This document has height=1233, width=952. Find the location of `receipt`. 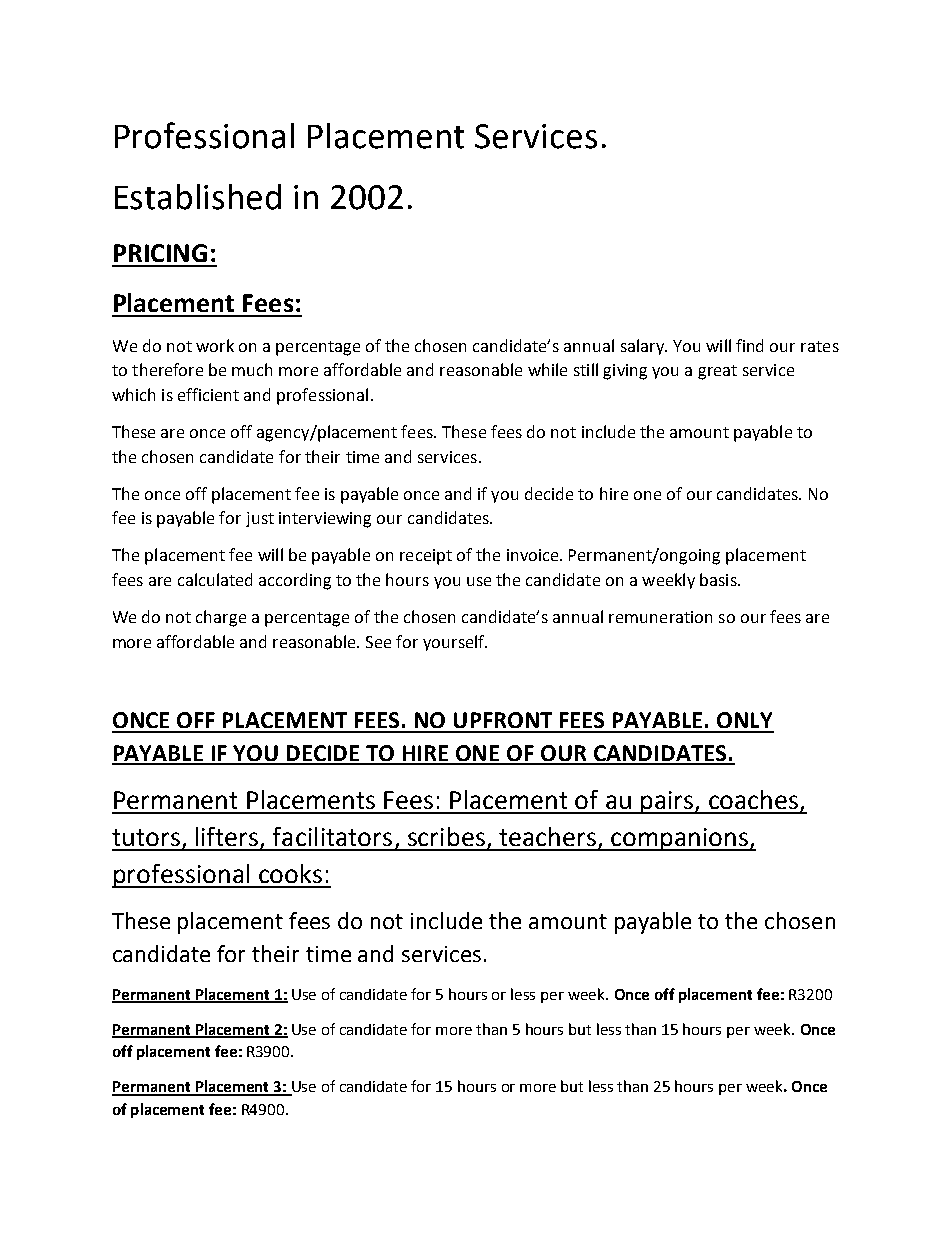

receipt is located at coordinates (426, 557).
